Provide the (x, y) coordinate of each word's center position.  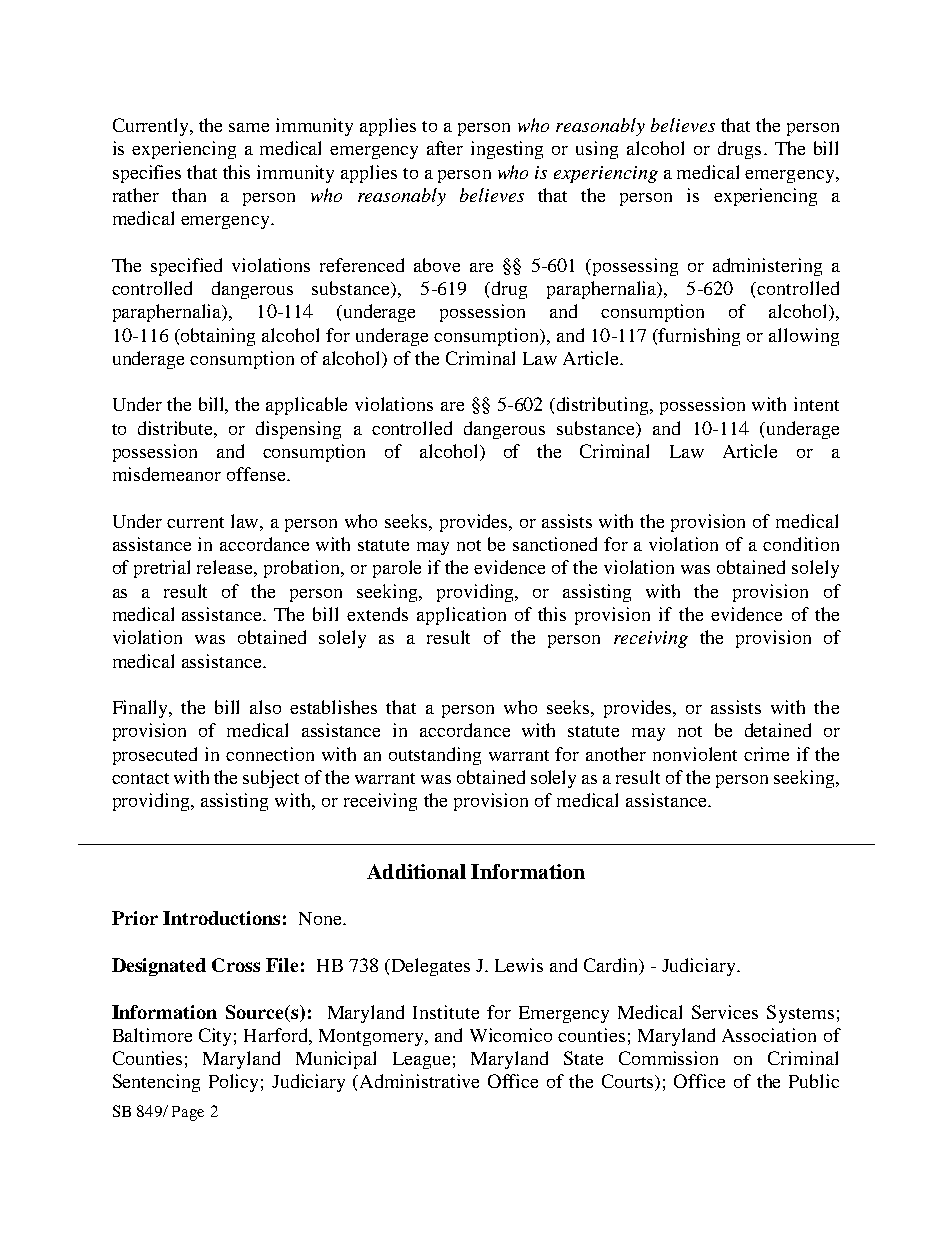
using (597, 150)
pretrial (162, 569)
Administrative (419, 1081)
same (249, 127)
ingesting (507, 150)
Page (188, 1113)
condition (801, 544)
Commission (668, 1058)
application (461, 616)
